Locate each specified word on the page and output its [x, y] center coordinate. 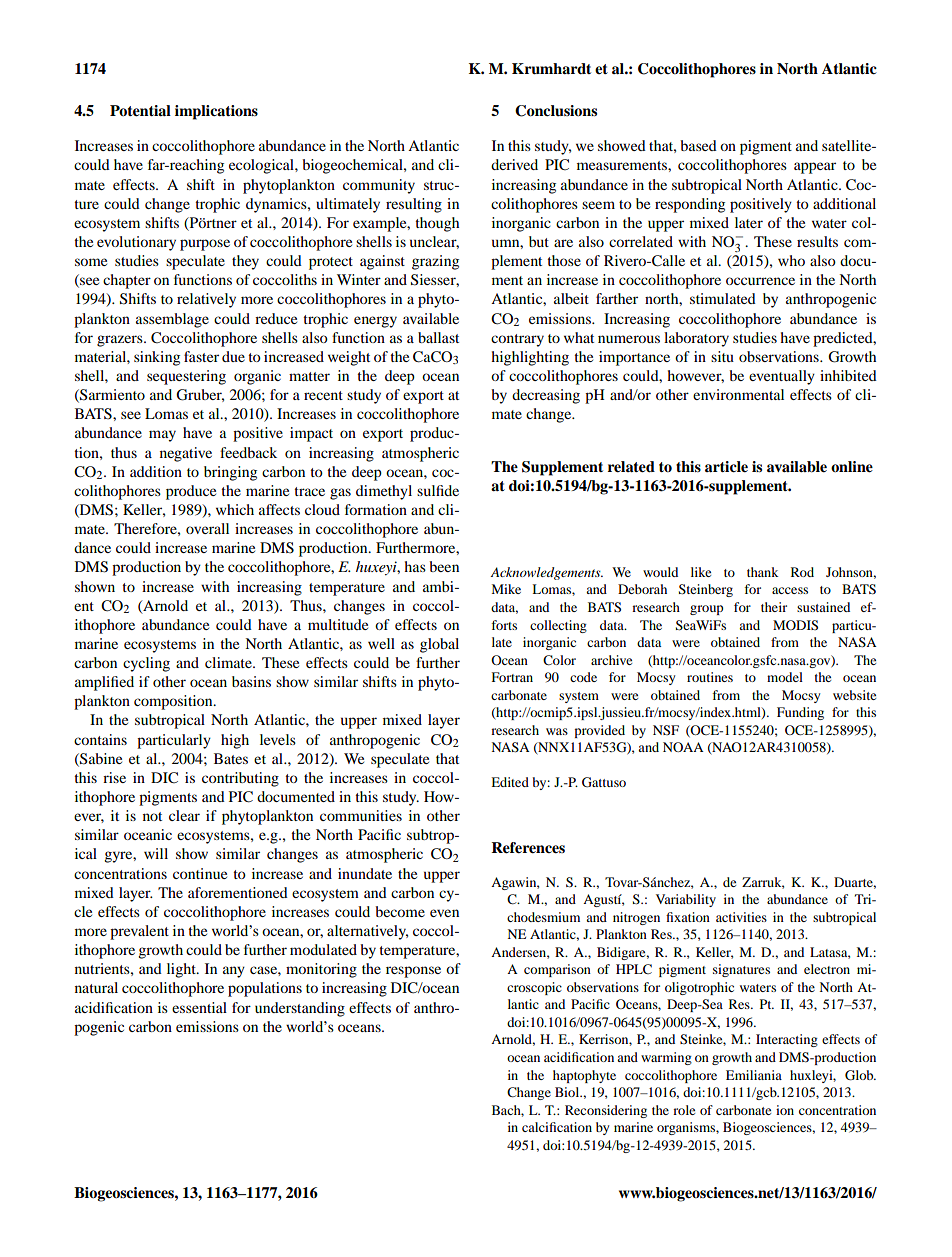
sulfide [438, 490]
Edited [510, 782]
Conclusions [556, 111]
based [698, 145]
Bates [231, 758]
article [726, 466]
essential [199, 1007]
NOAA [683, 747]
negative [186, 454]
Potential [140, 111]
